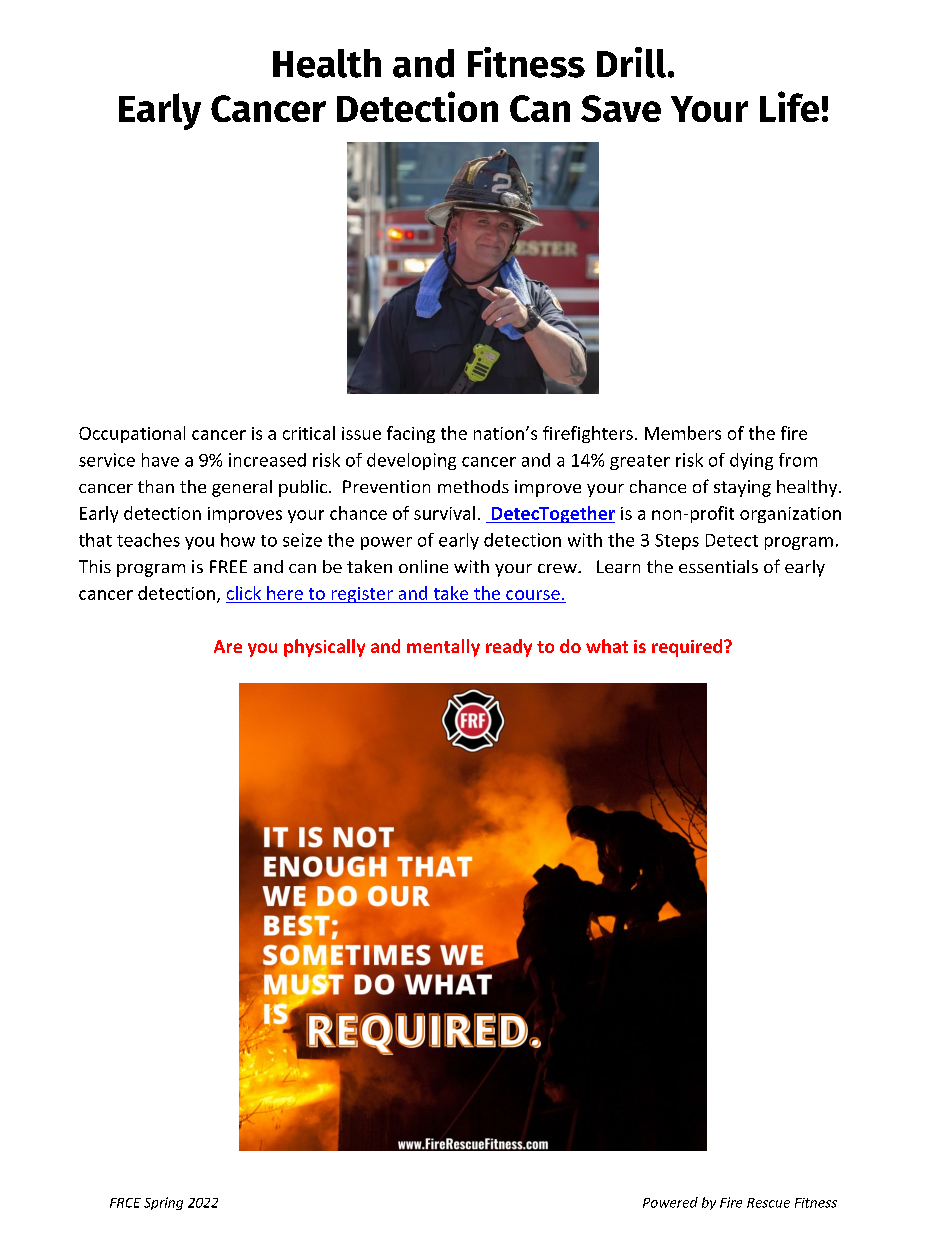 This screenshot has height=1233, width=952. What do you see at coordinates (768, 1203) in the screenshot?
I see `Rescue` at bounding box center [768, 1203].
